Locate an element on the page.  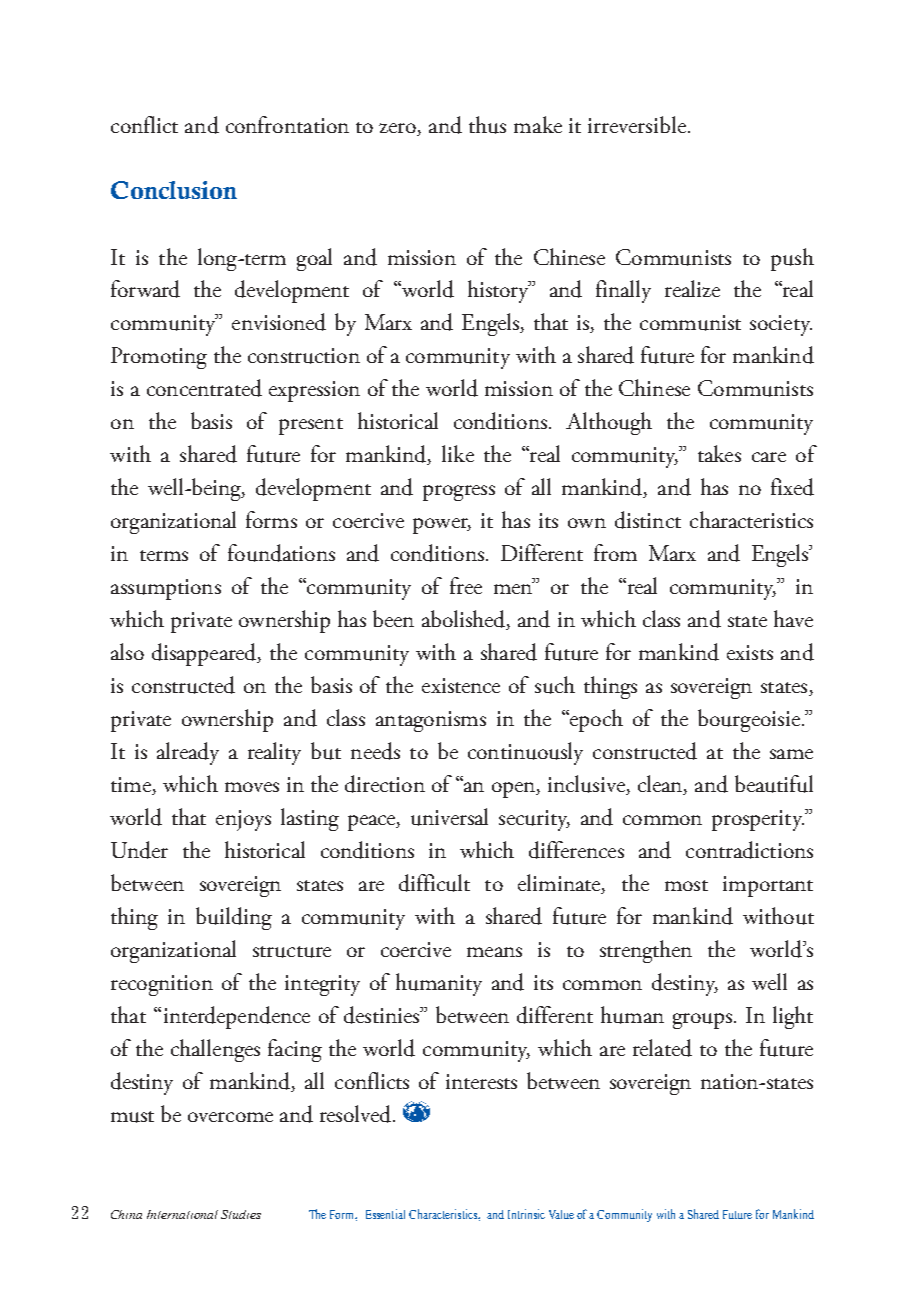
irreversible is located at coordinates (637, 124).
